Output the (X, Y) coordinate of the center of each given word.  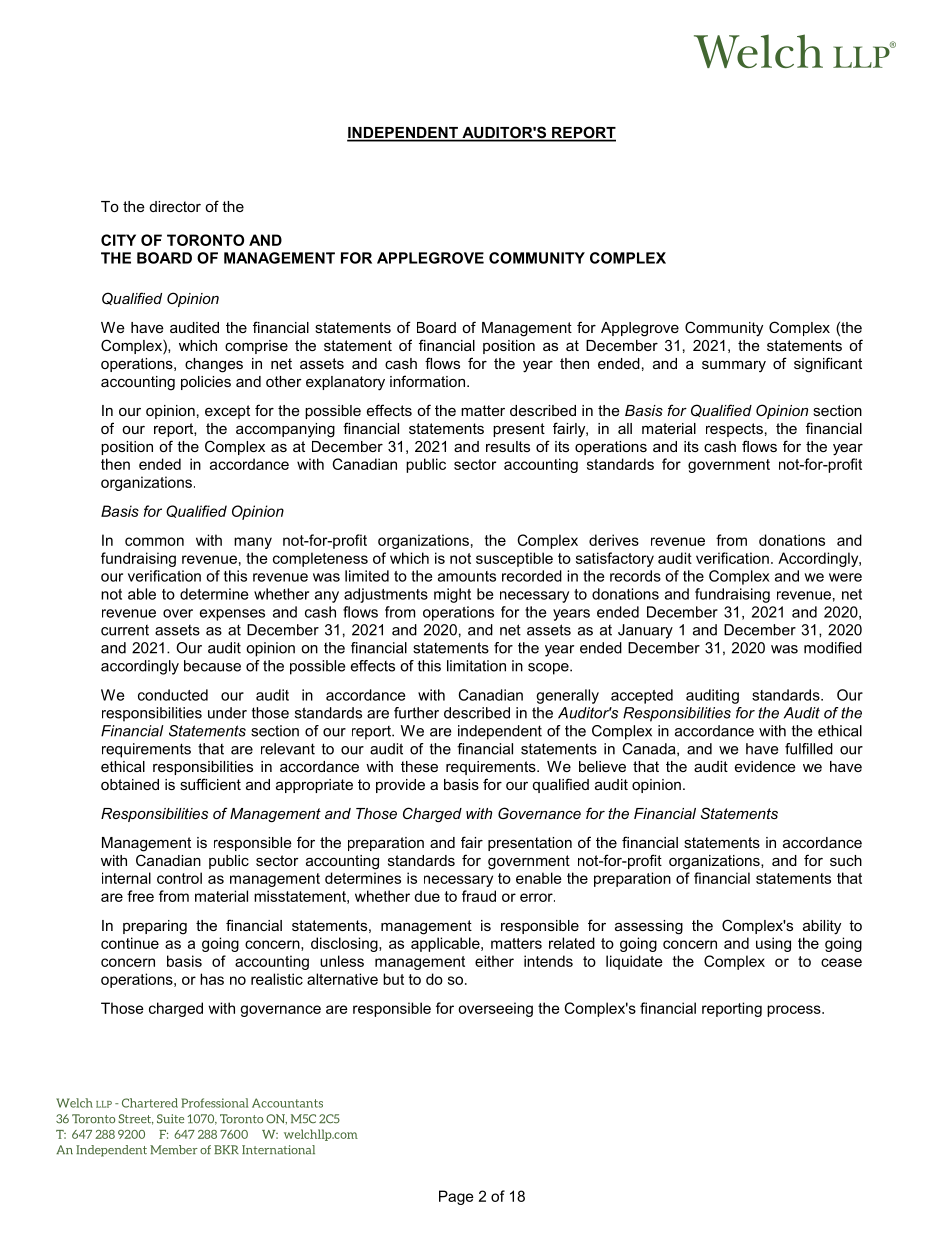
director (175, 206)
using (773, 944)
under (227, 713)
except (227, 412)
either (494, 961)
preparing (155, 927)
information (427, 381)
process (795, 1011)
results (508, 446)
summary (734, 366)
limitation (476, 666)
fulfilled (809, 749)
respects (734, 430)
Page (456, 1197)
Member (174, 1150)
